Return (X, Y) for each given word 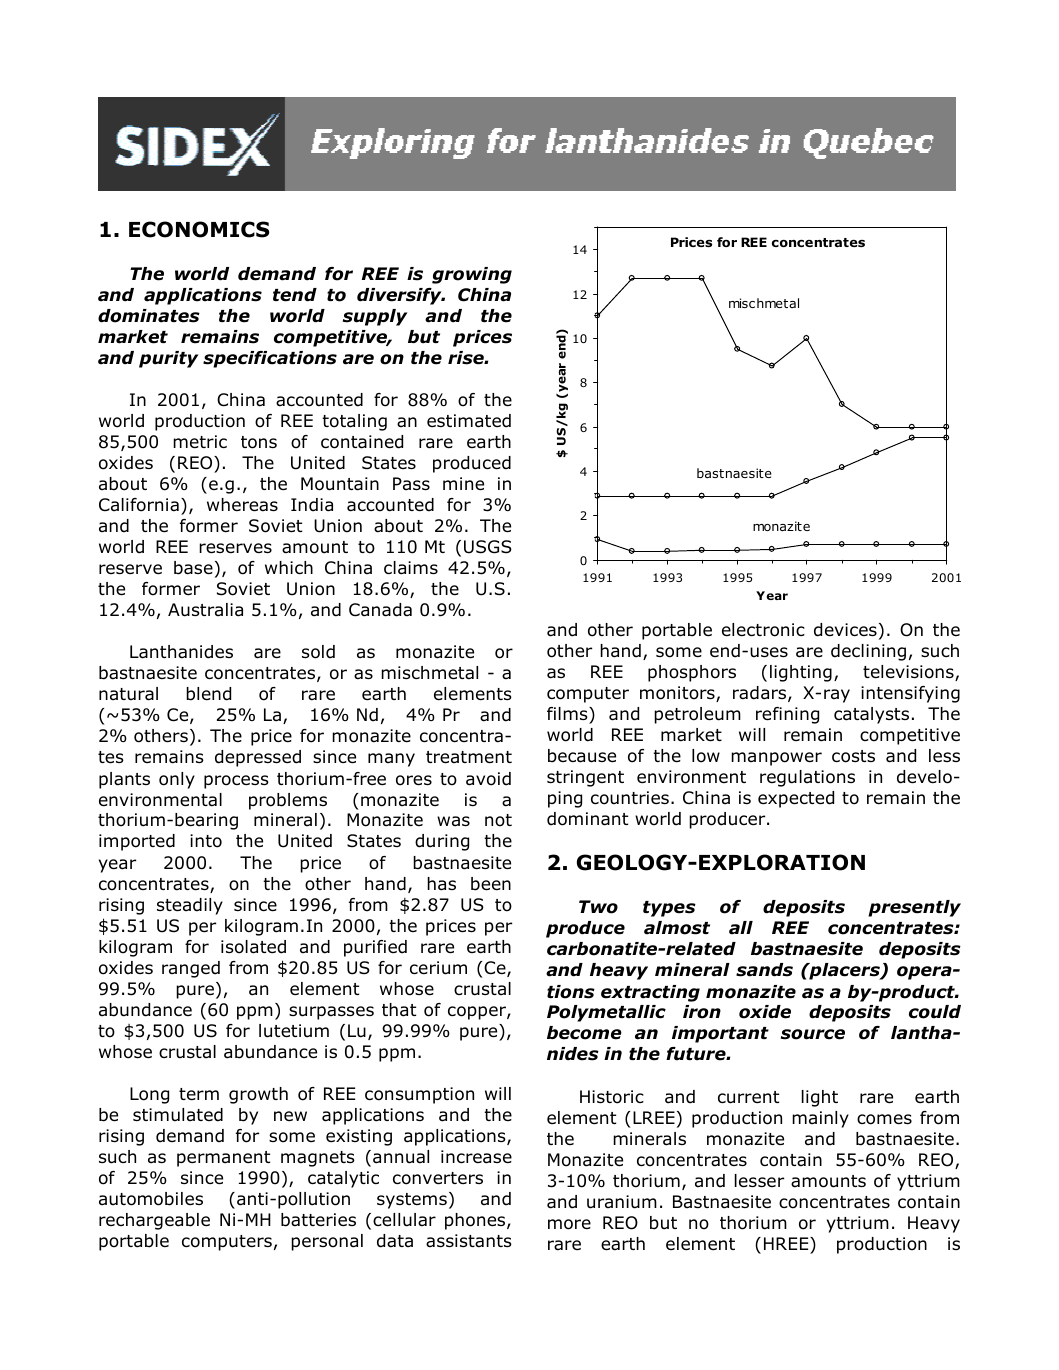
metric (200, 442)
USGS (488, 547)
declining (868, 652)
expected (796, 799)
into (206, 841)
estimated (469, 421)
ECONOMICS (199, 229)
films (568, 713)
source (813, 1034)
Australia (205, 610)
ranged (191, 969)
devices (845, 630)
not (498, 820)
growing (472, 275)
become (584, 1033)
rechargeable (154, 1221)
